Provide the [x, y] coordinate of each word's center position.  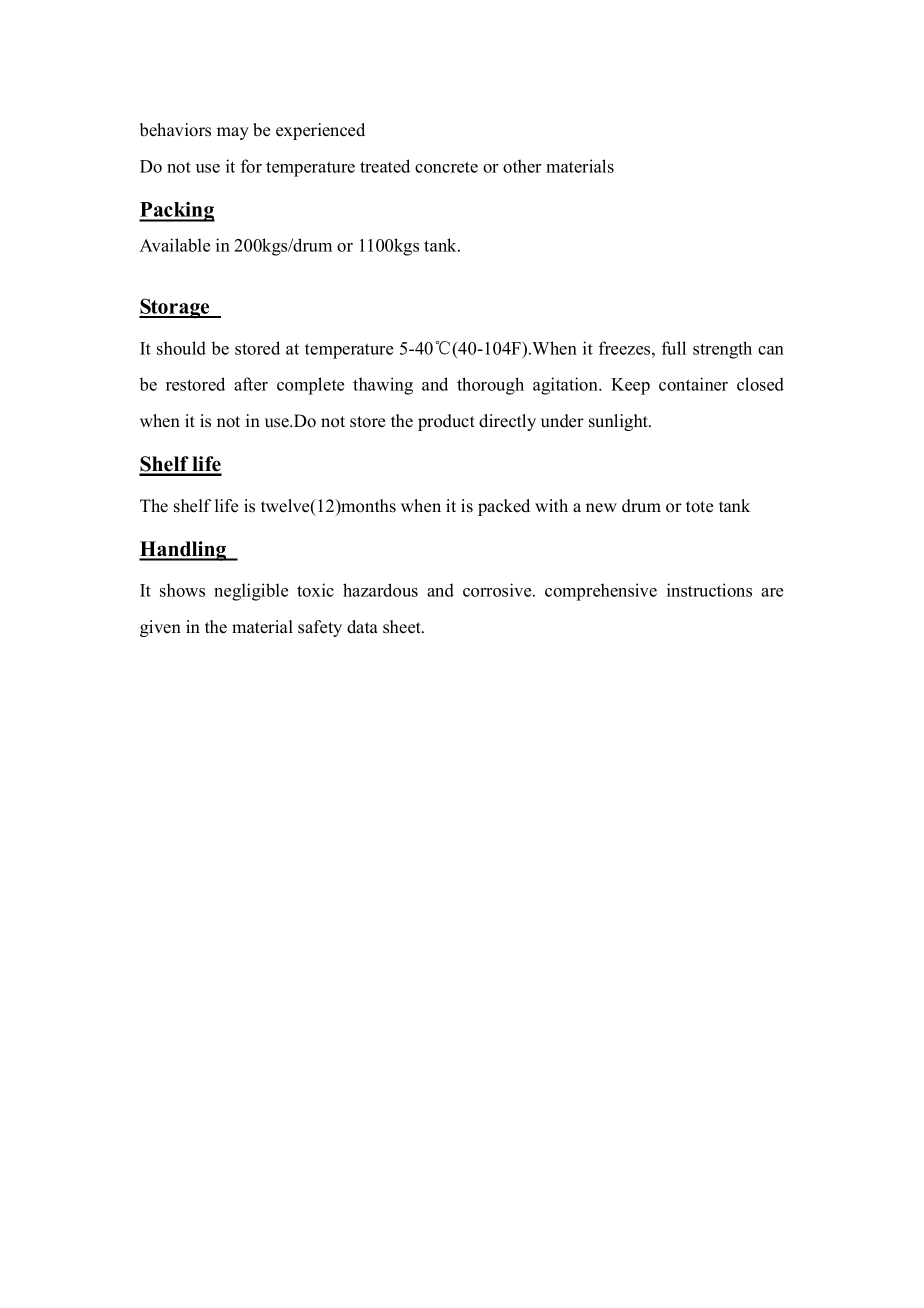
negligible [251, 592]
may [233, 133]
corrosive [498, 590]
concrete [446, 167]
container [693, 384]
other [522, 166]
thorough [490, 386]
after [251, 384]
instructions [709, 590]
